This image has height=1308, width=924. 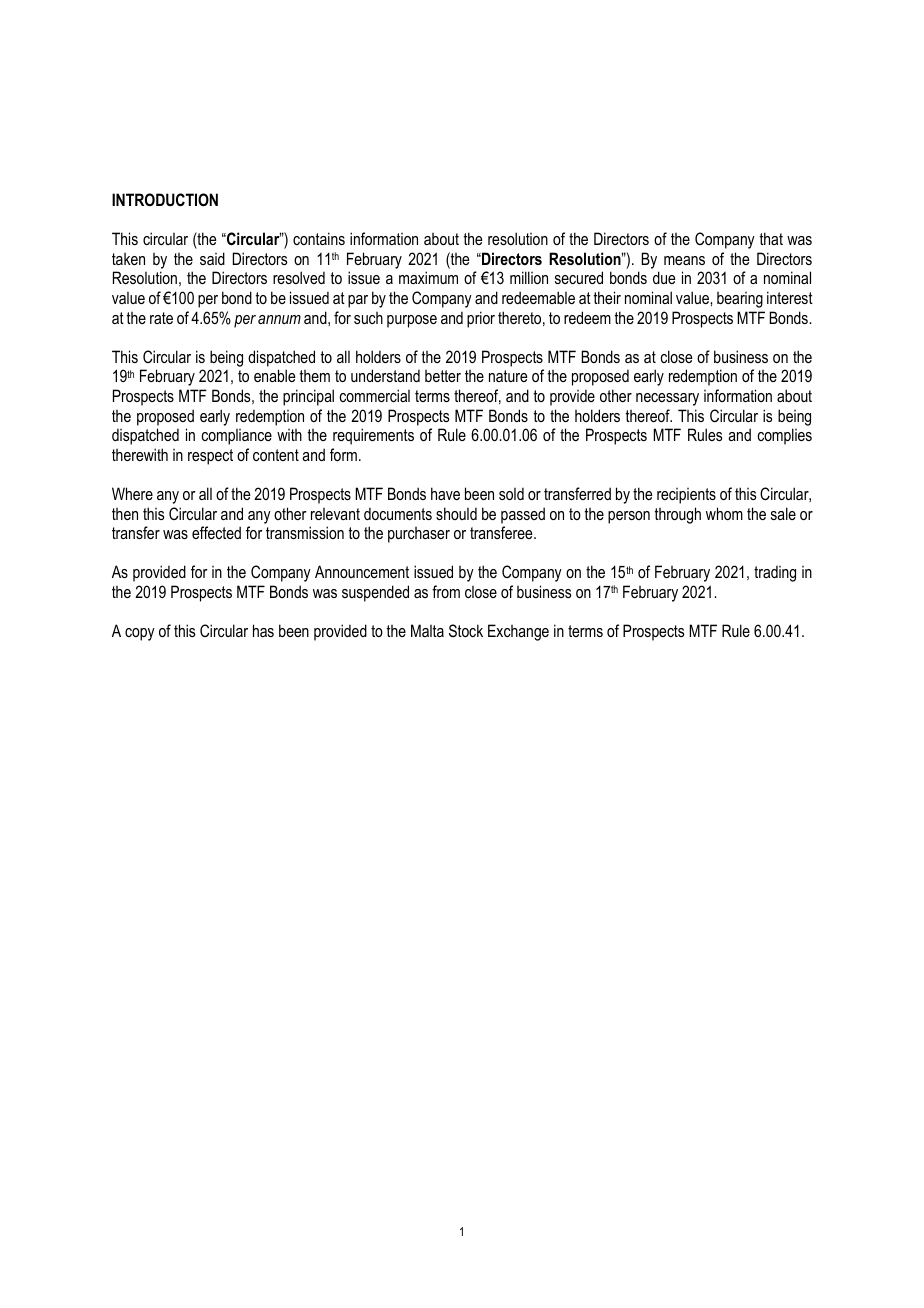 What do you see at coordinates (319, 238) in the image?
I see `contains` at bounding box center [319, 238].
